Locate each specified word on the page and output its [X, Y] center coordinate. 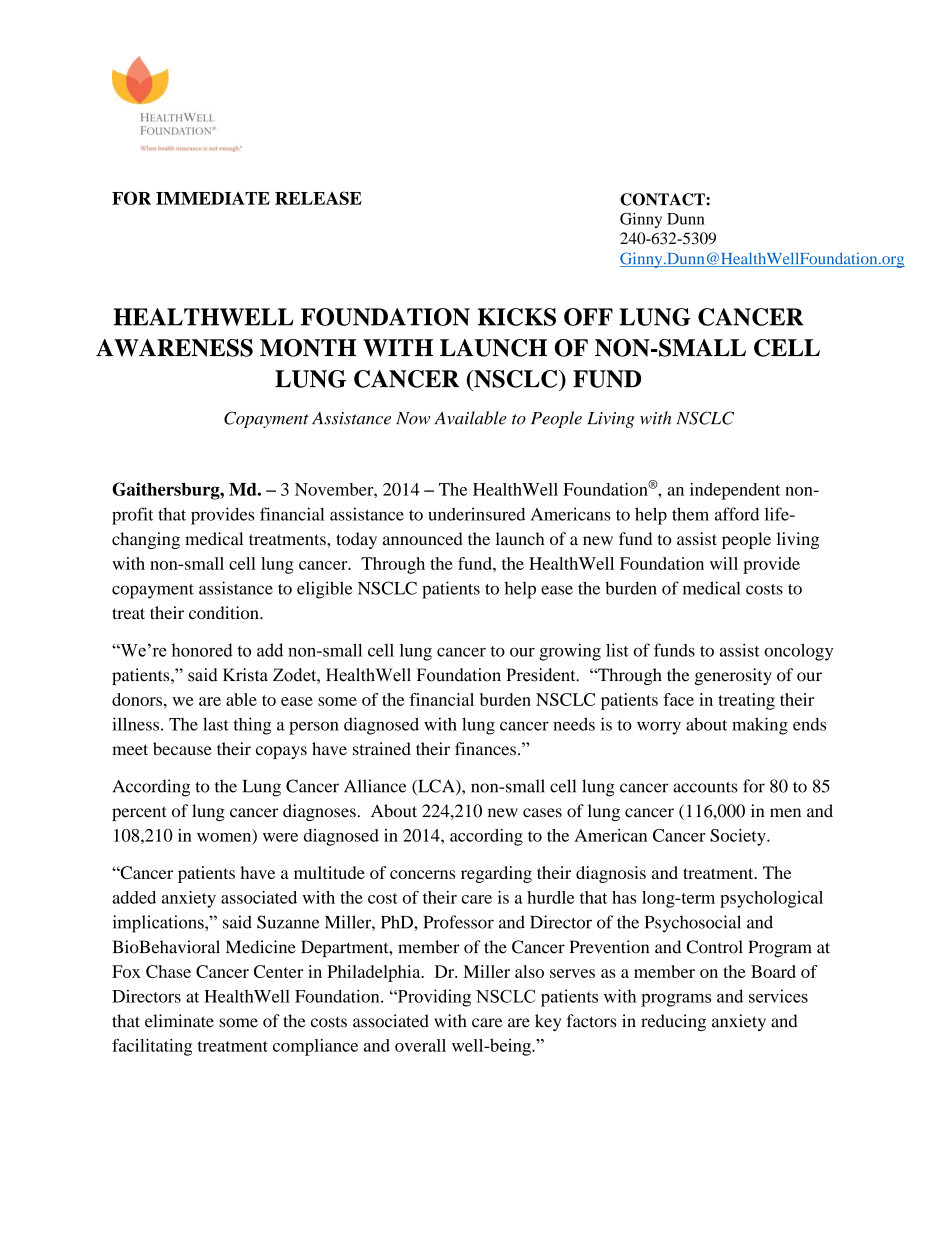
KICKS [517, 317]
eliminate [179, 1021]
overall [420, 1045]
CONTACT [663, 199]
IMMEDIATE [213, 198]
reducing [673, 1022]
